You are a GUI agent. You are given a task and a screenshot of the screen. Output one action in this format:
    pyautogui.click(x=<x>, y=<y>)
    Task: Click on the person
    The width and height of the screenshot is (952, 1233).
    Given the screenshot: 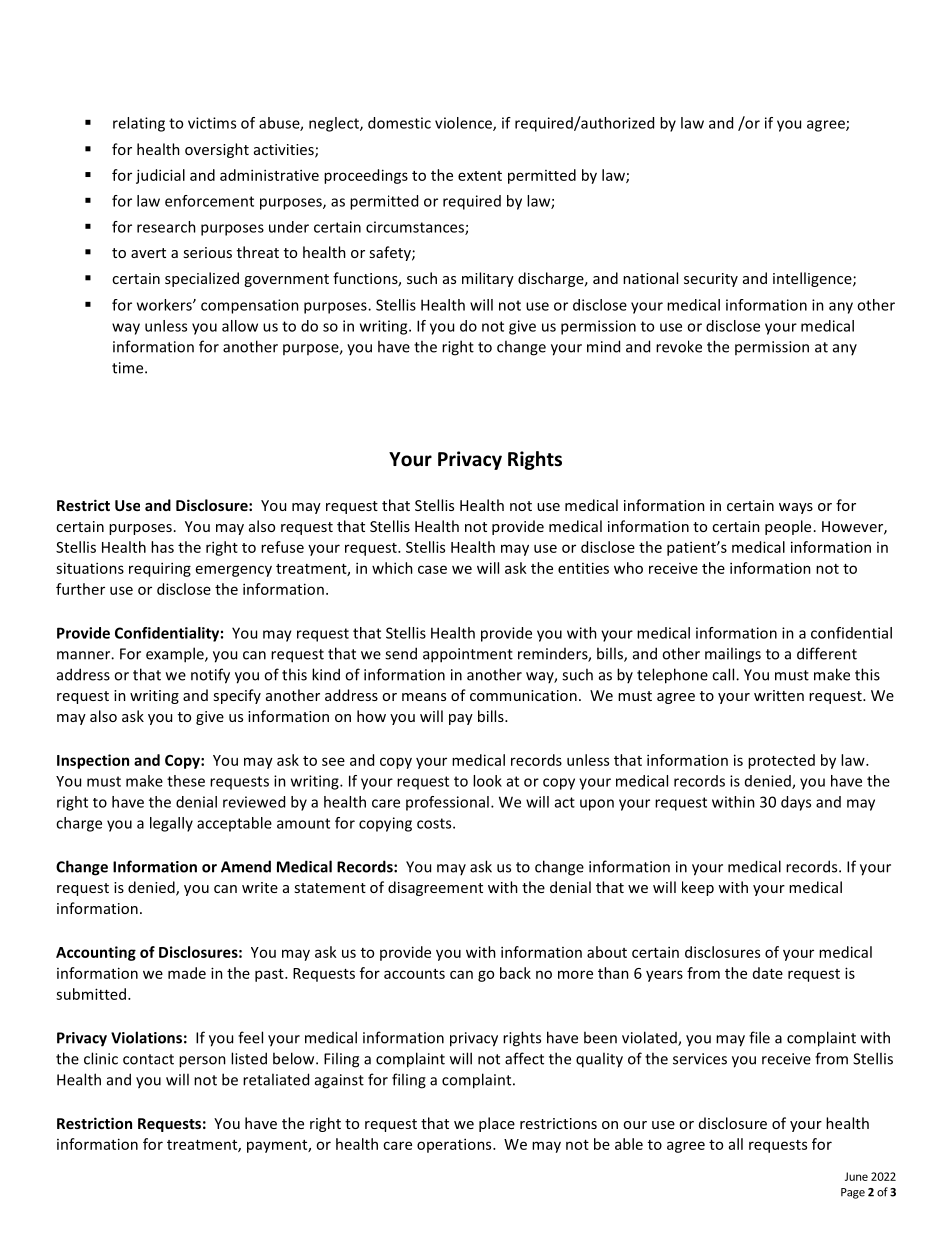 What is the action you would take?
    pyautogui.click(x=202, y=1062)
